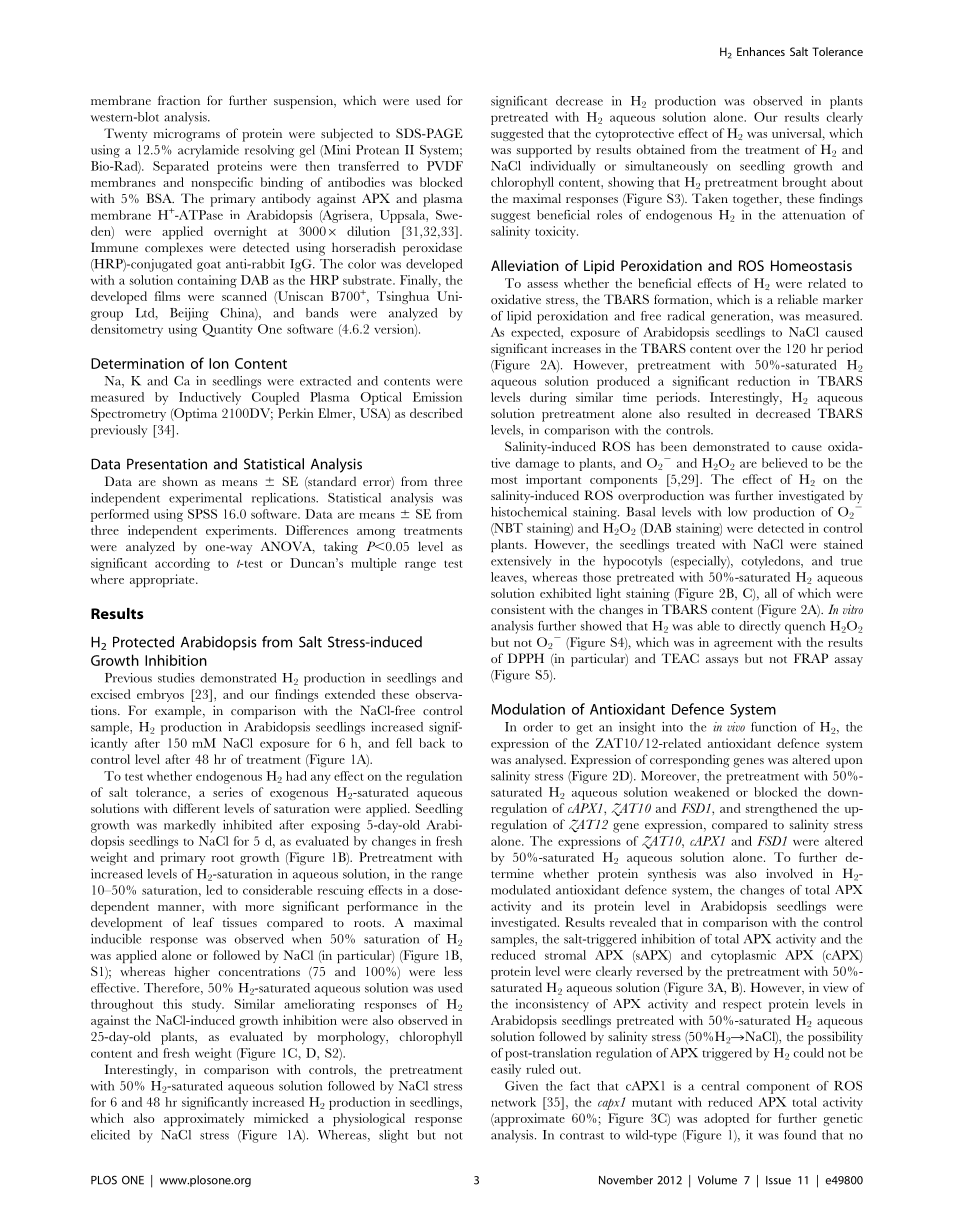  Describe the element at coordinates (513, 1102) in the screenshot. I see `network` at that location.
